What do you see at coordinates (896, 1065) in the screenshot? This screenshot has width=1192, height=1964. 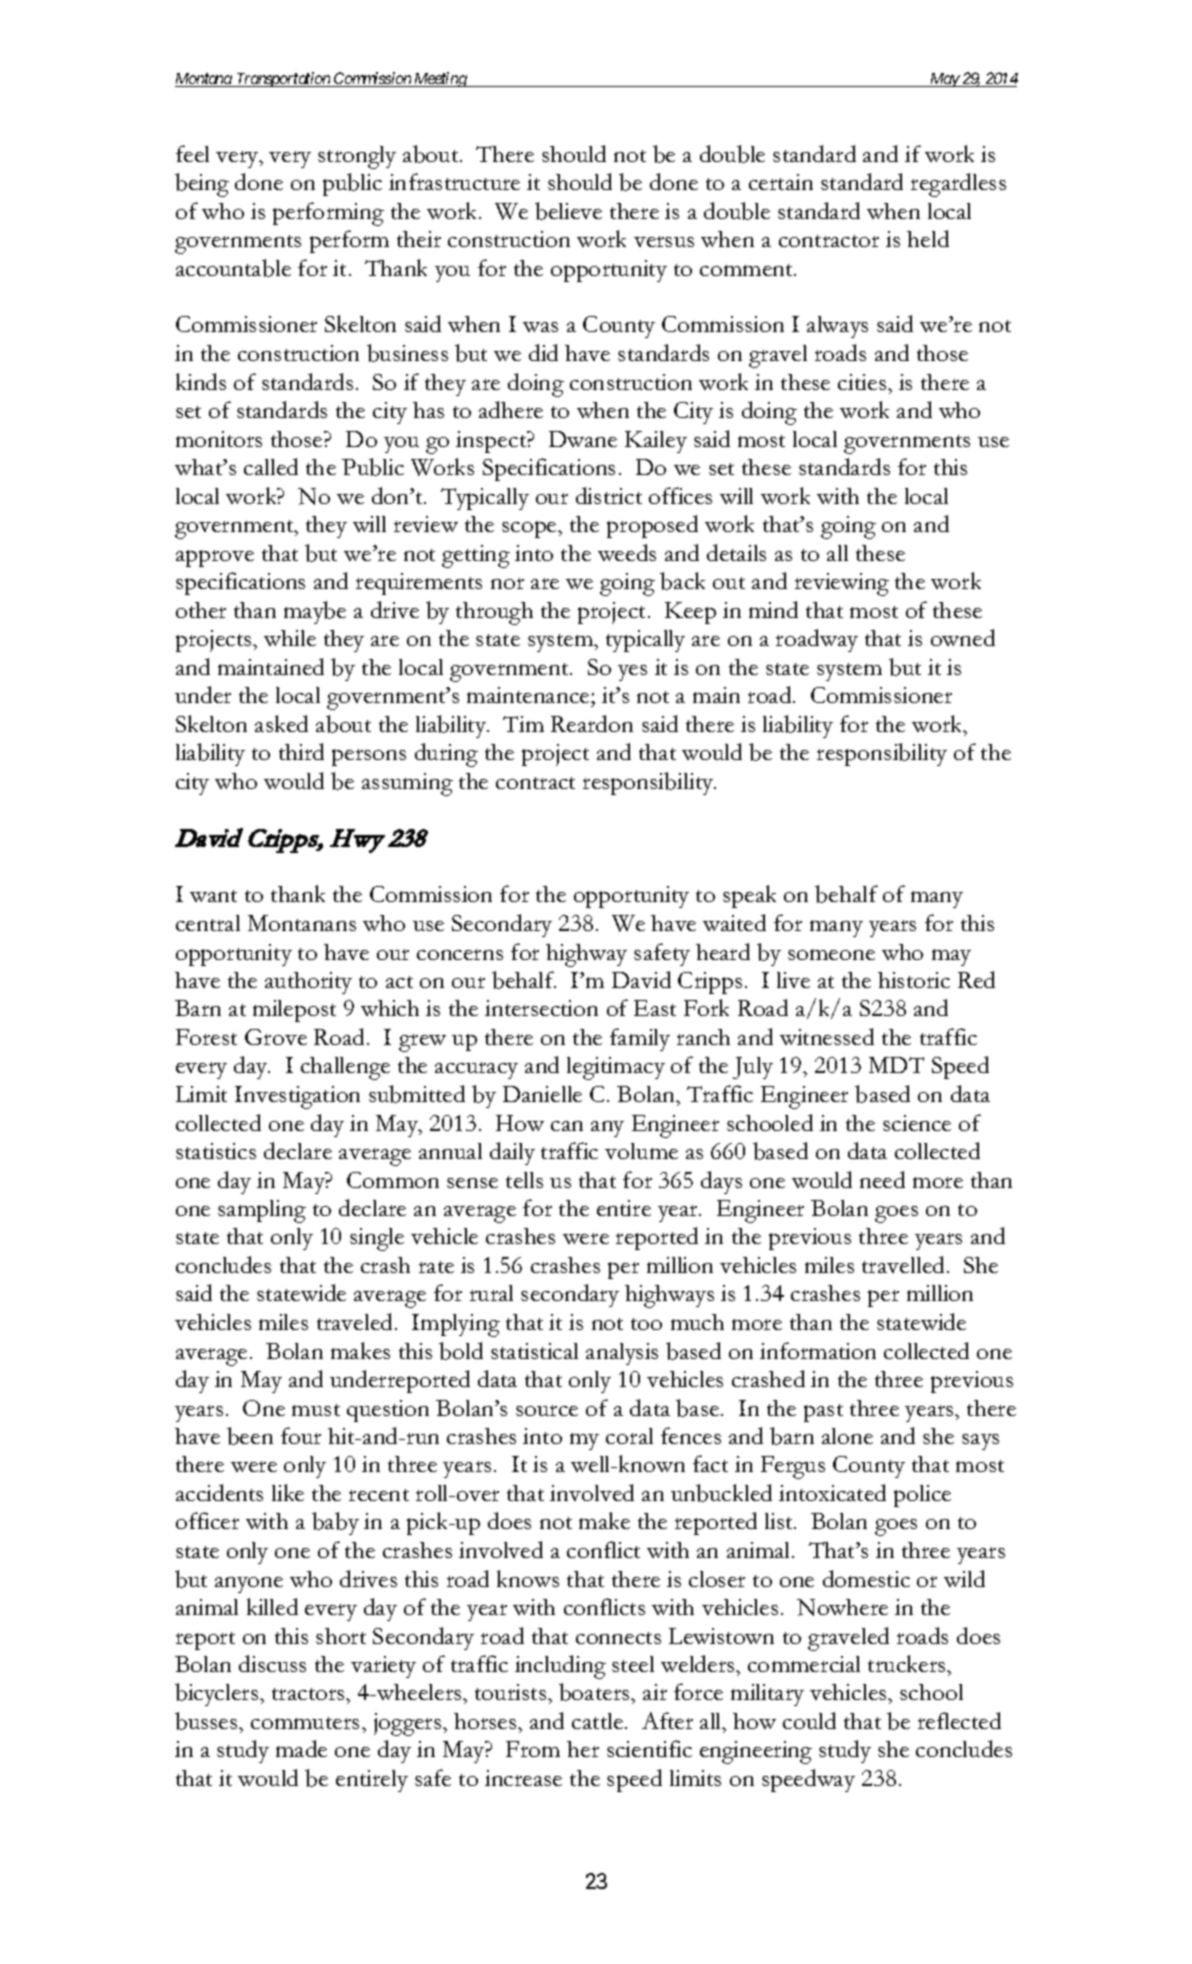 I see `MDT` at bounding box center [896, 1065].
